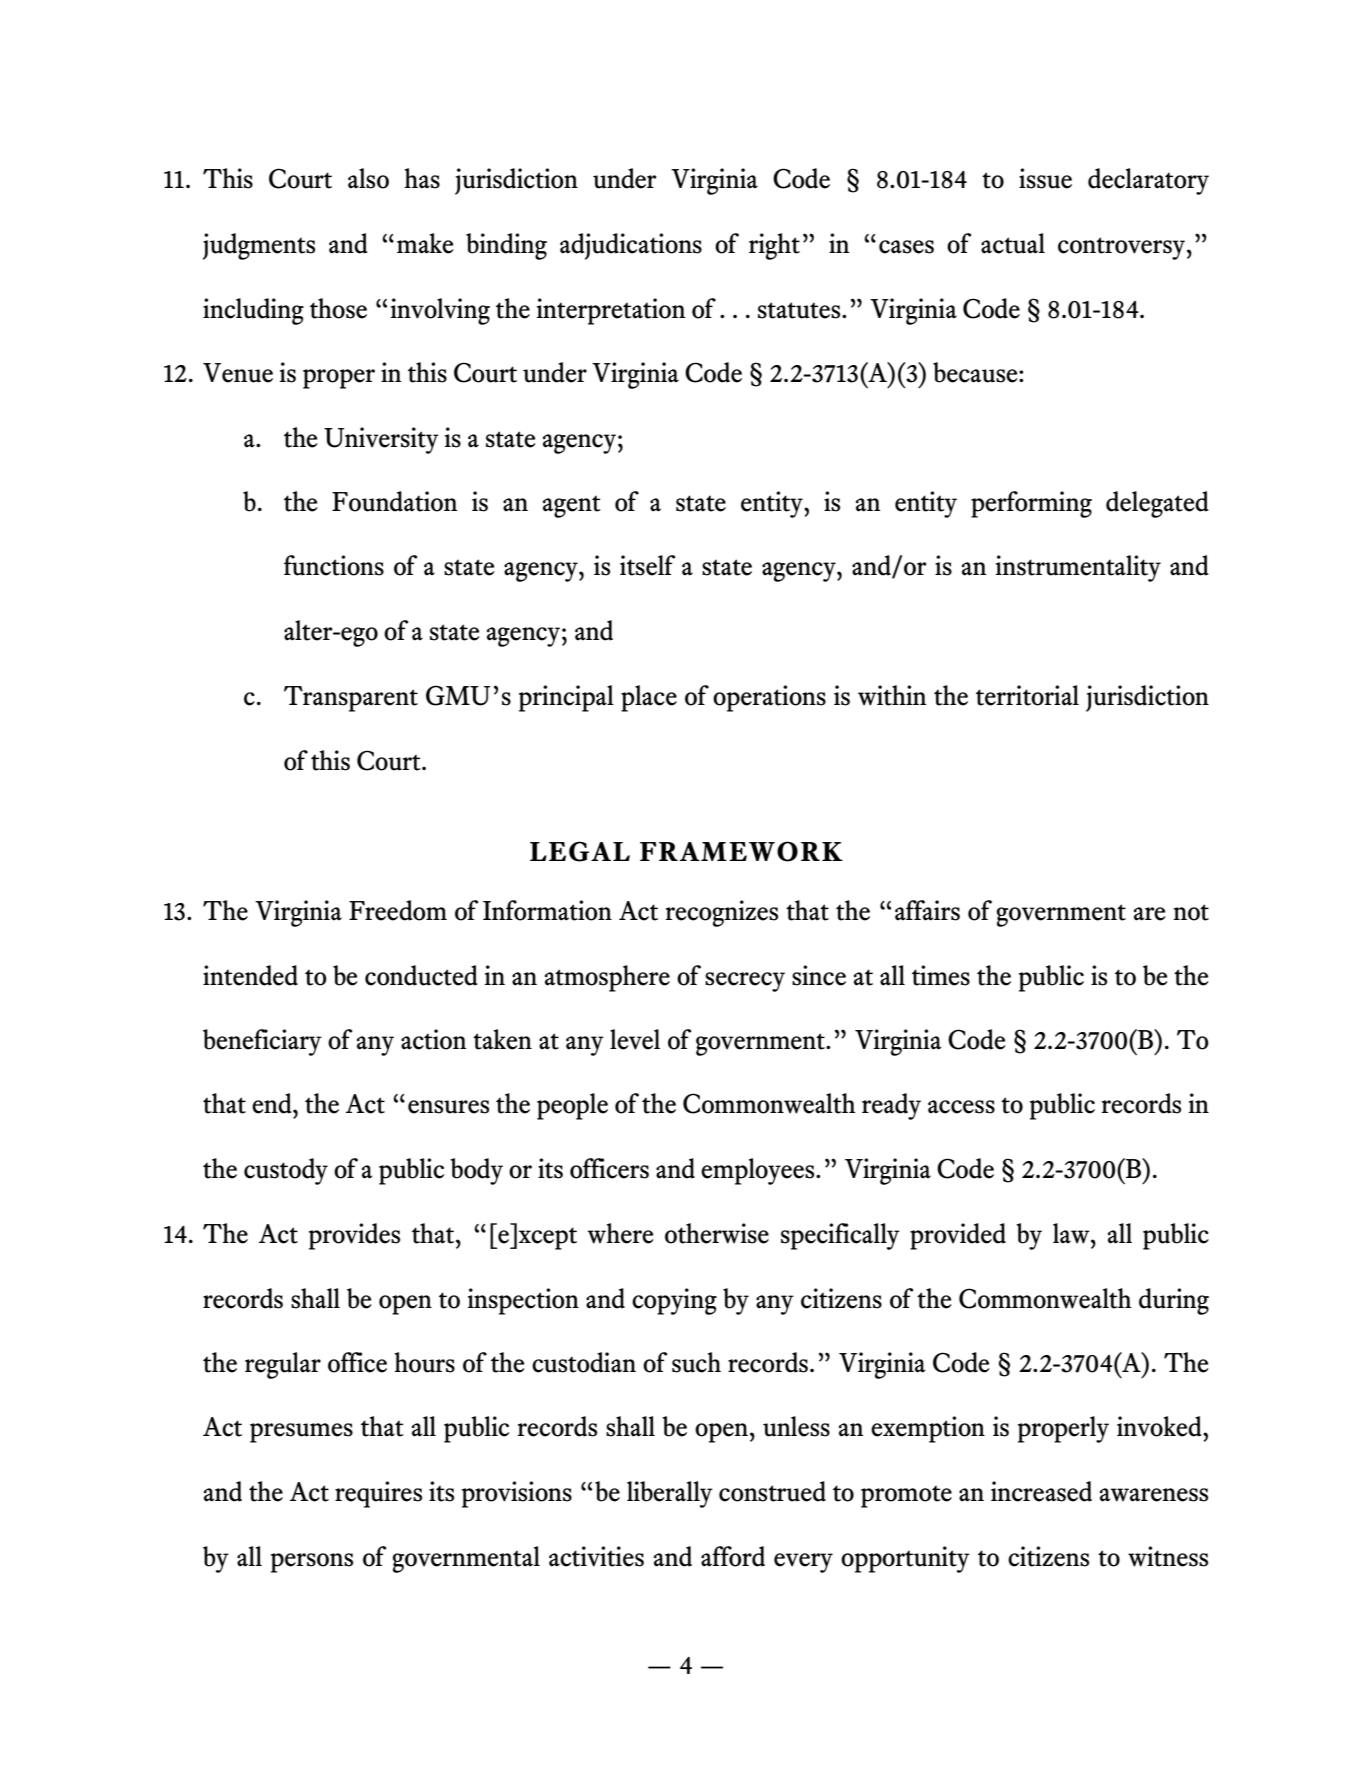 This image has height=1770, width=1368. What do you see at coordinates (717, 1233) in the image?
I see `otherwise` at bounding box center [717, 1233].
